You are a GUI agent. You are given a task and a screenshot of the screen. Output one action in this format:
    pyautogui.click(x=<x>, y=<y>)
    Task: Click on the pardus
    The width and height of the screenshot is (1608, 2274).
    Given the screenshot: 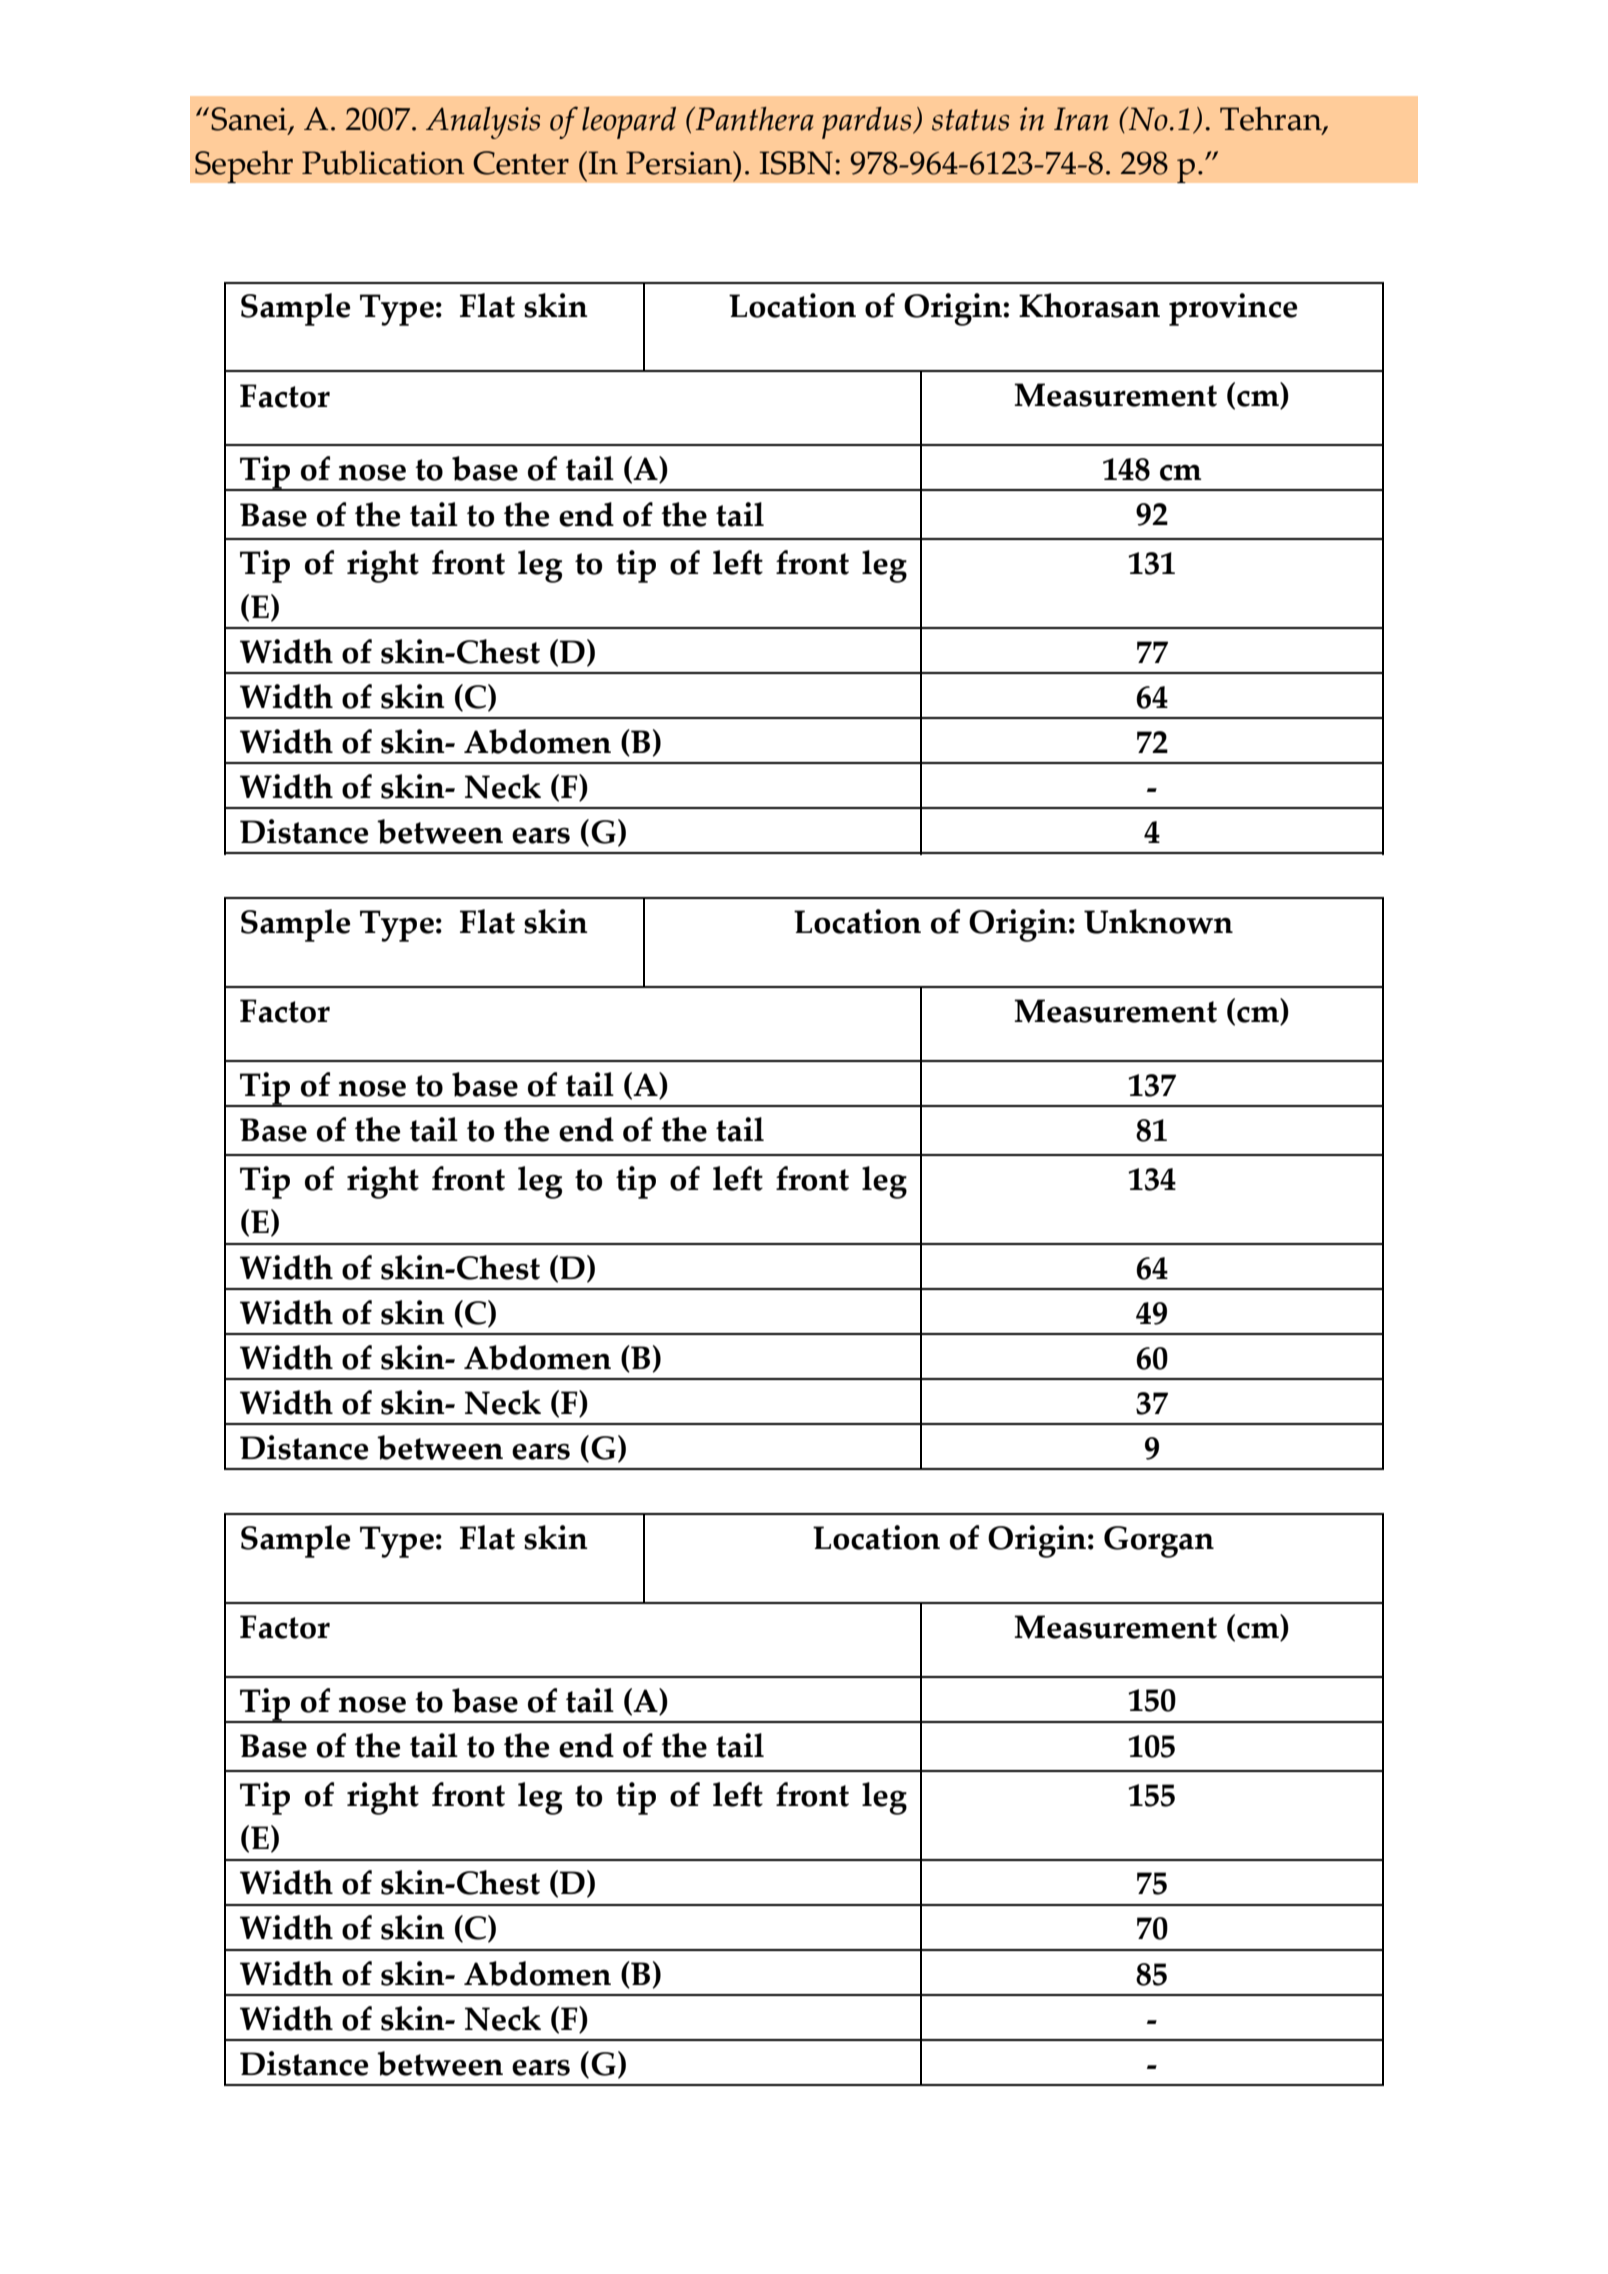 What is the action you would take?
    pyautogui.click(x=868, y=123)
